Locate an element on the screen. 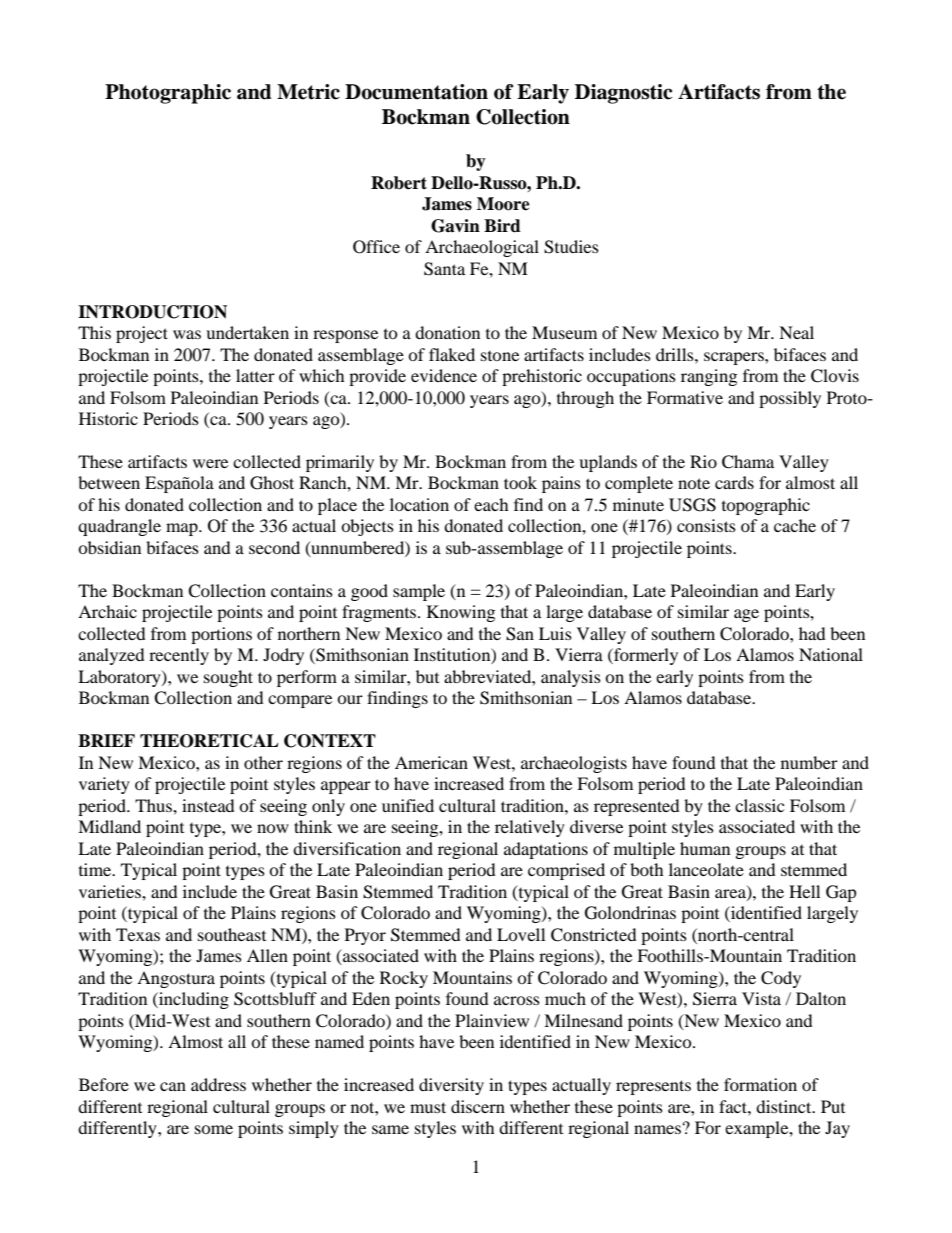  National is located at coordinates (831, 654).
